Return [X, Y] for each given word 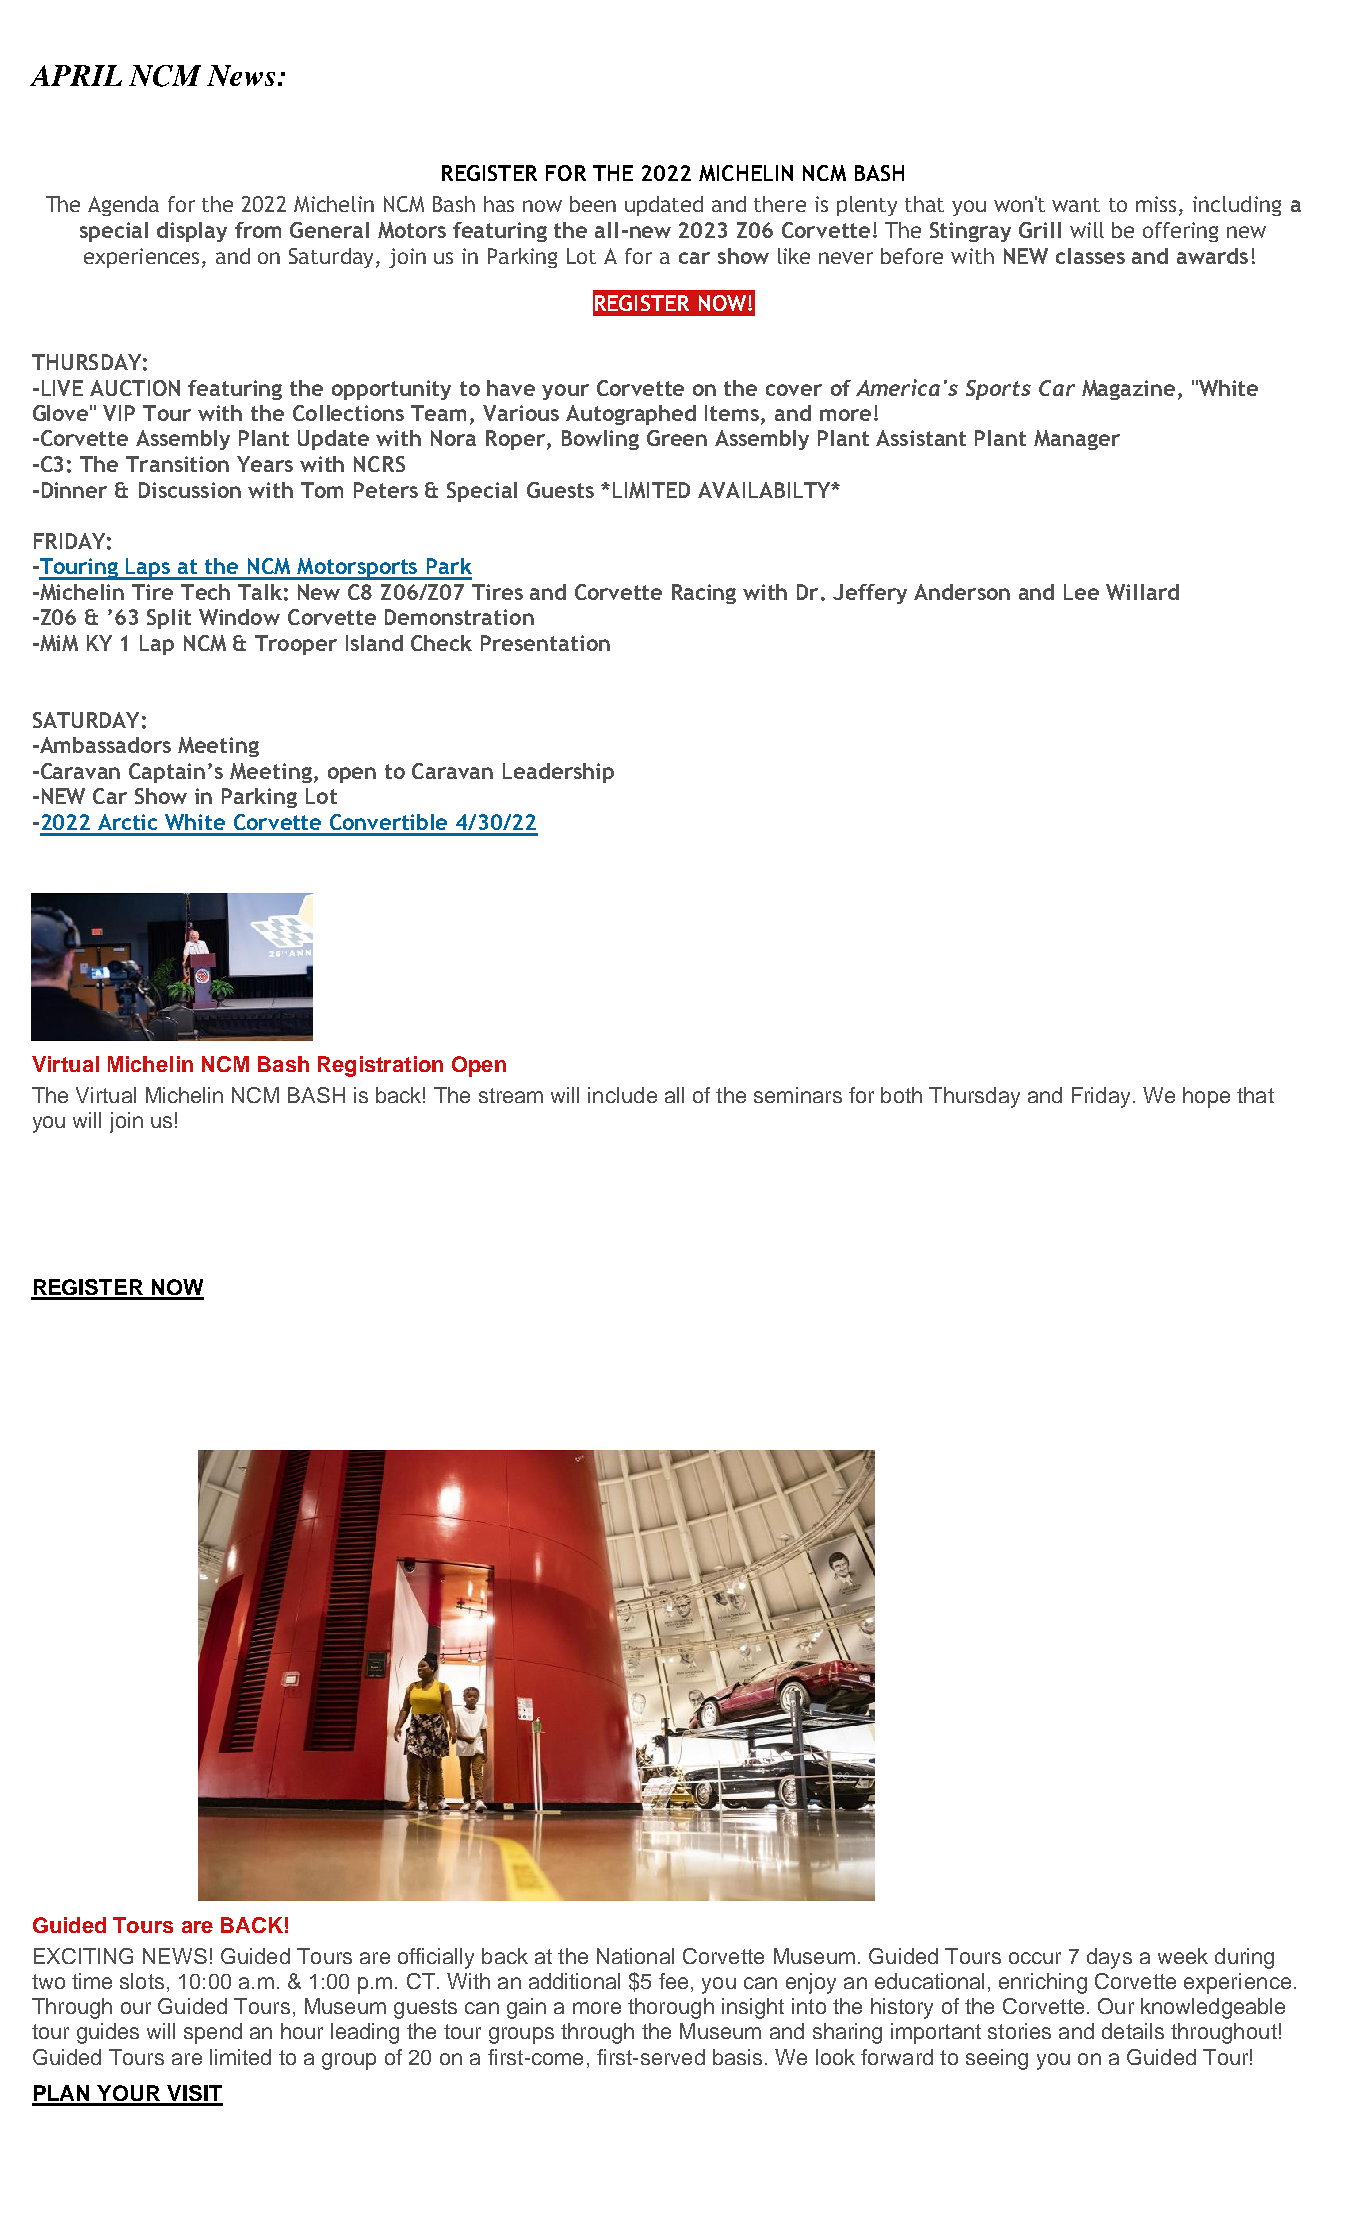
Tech [205, 592]
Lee [1081, 592]
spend [213, 2033]
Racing [704, 594]
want [1076, 205]
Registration [380, 1066]
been [593, 204]
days [1109, 1958]
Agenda [123, 206]
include [622, 1095]
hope [1206, 1097]
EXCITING [83, 1956]
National [635, 1956]
